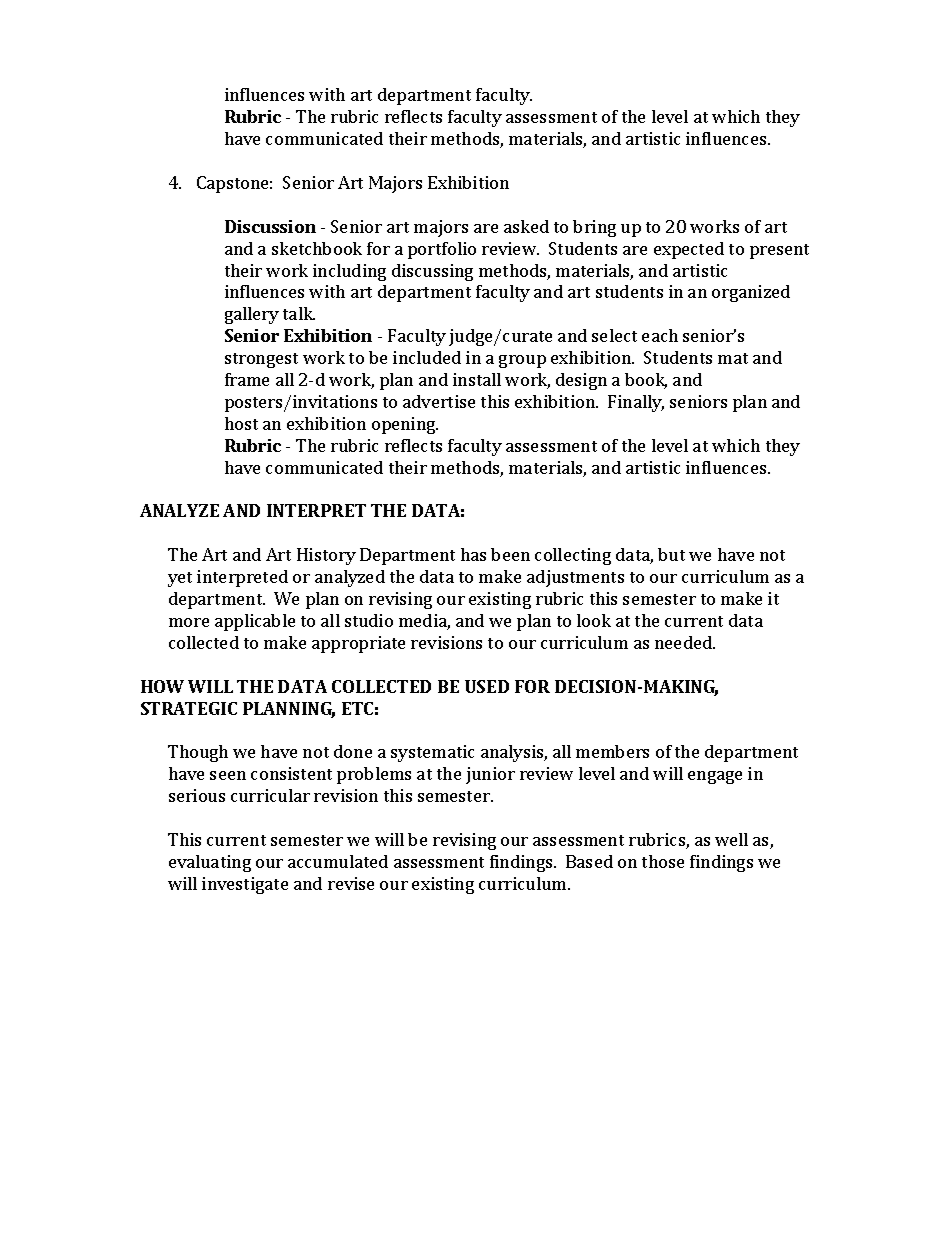 The height and width of the screenshot is (1233, 952). Describe the element at coordinates (473, 554) in the screenshot. I see `has` at that location.
